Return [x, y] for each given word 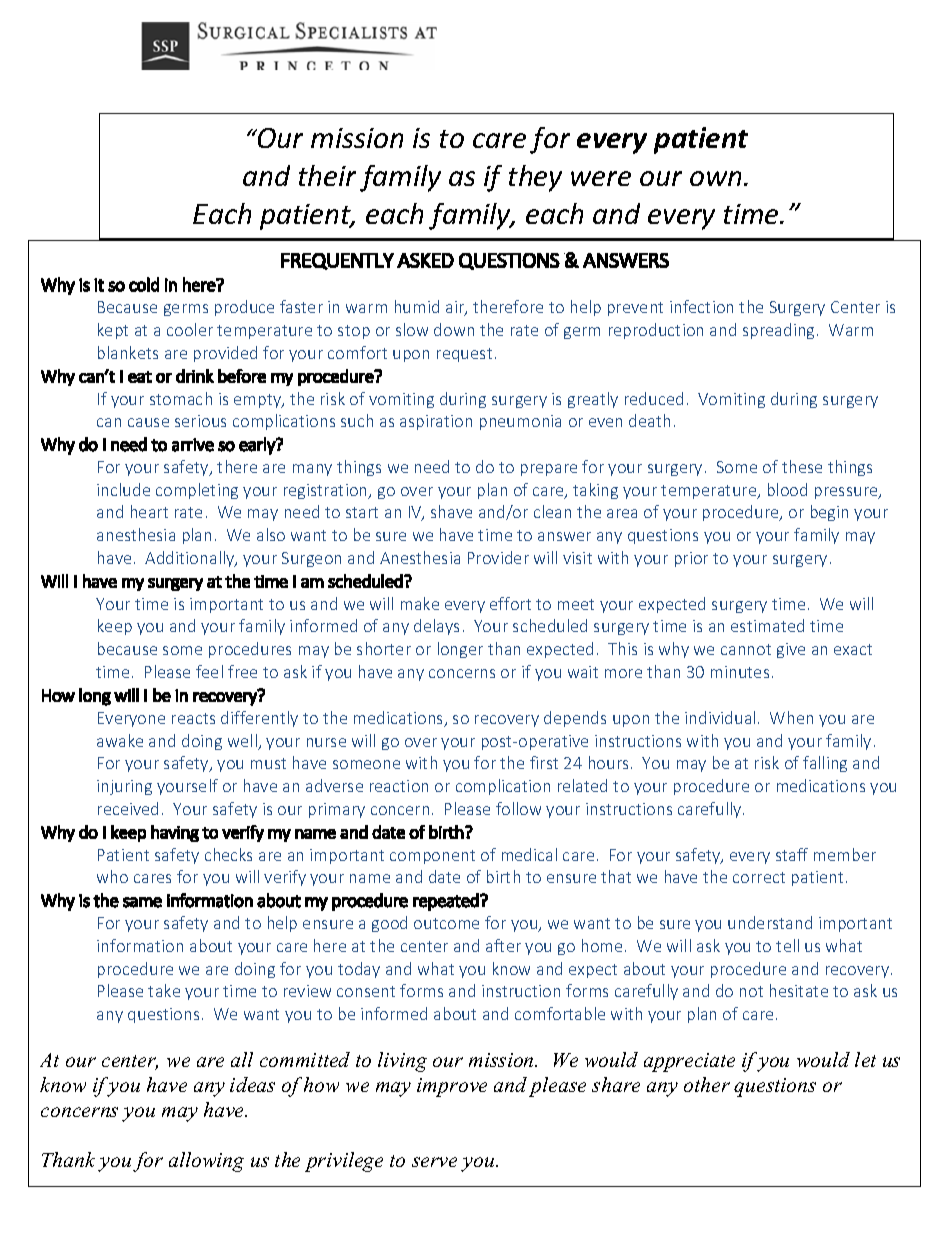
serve [434, 1162]
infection [701, 306]
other [707, 1084]
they [535, 178]
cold [144, 284]
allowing [206, 1162]
